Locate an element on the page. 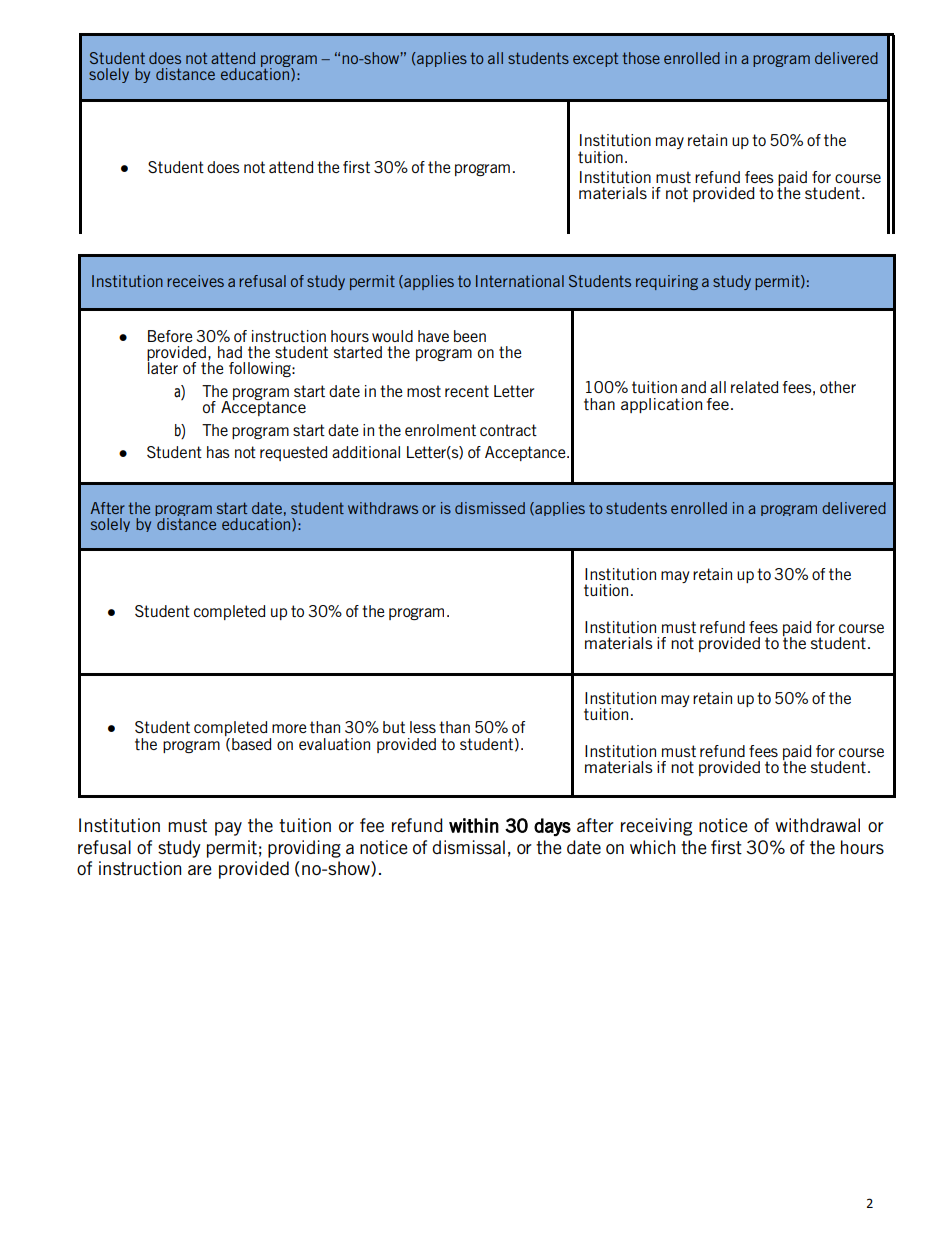 This document has width=952, height=1233. had is located at coordinates (230, 352).
